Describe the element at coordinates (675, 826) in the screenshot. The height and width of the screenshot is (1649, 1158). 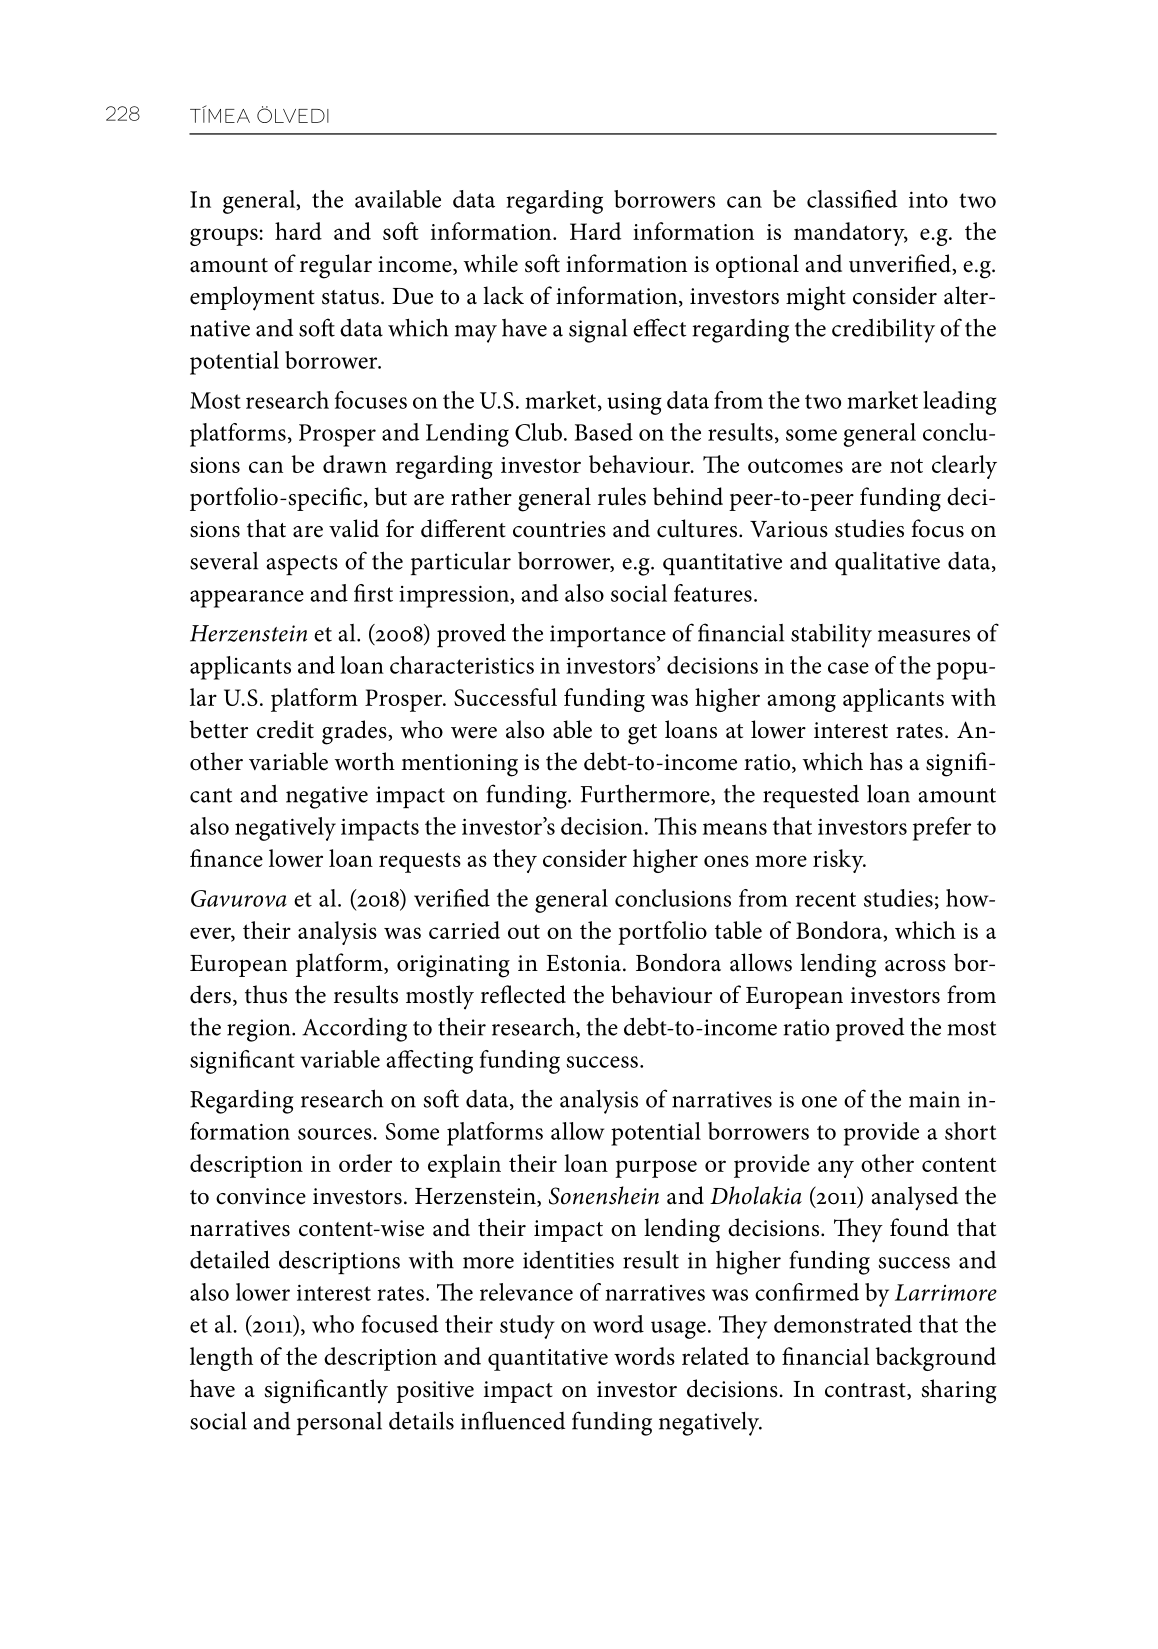
I see `This` at that location.
